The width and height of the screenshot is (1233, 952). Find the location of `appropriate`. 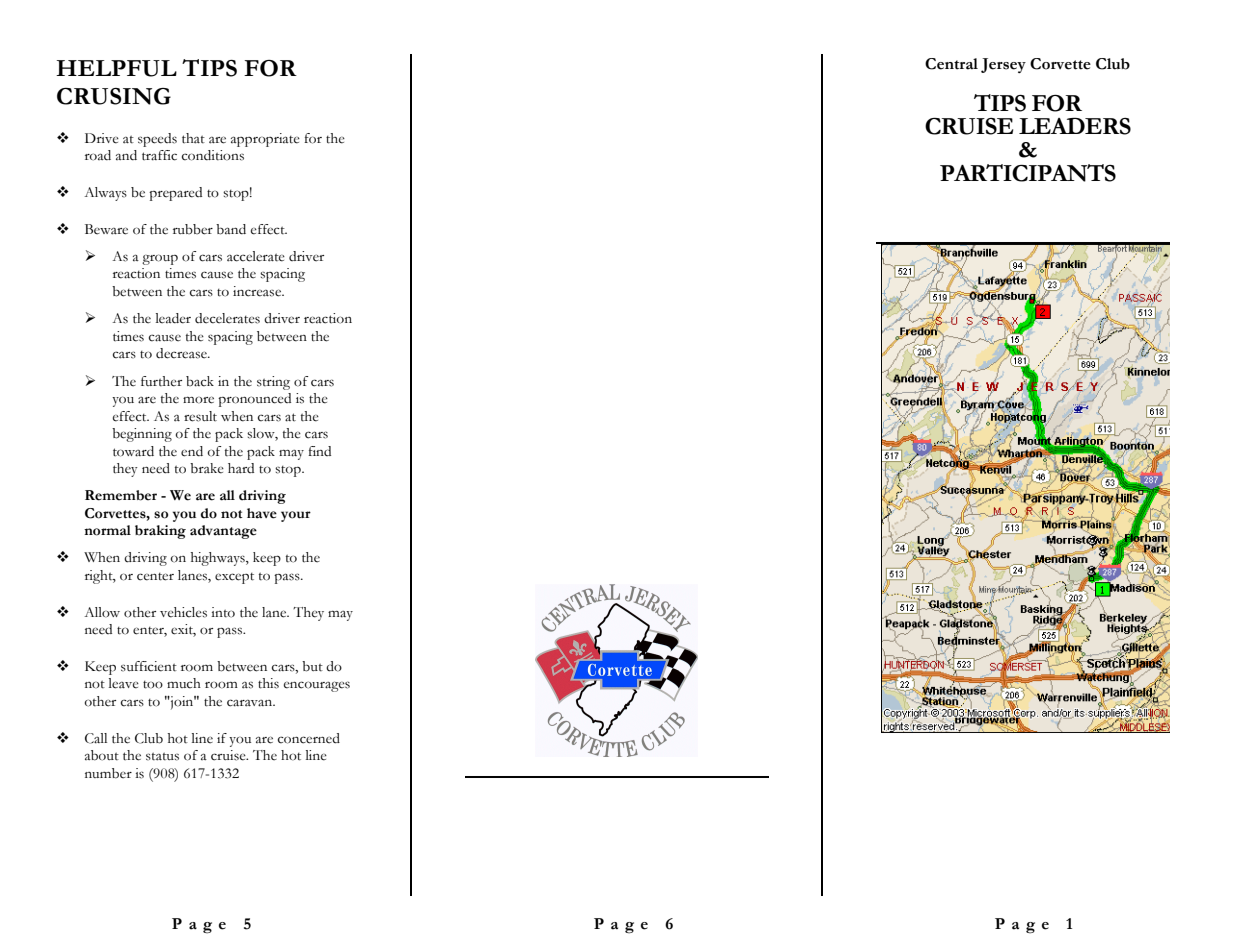

appropriate is located at coordinates (265, 140).
